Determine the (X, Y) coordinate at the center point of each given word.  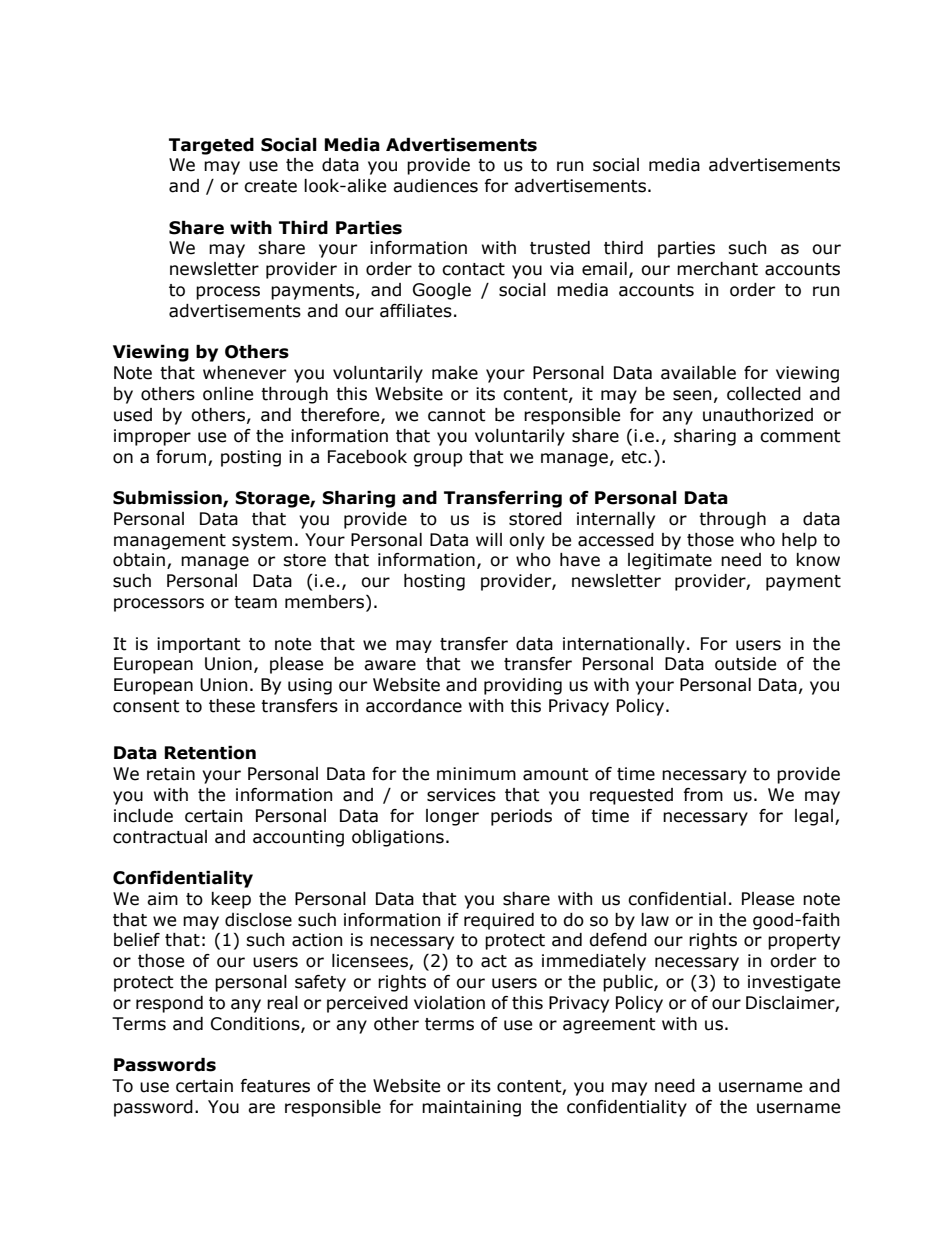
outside (745, 664)
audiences (435, 186)
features (275, 1086)
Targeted (211, 146)
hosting (434, 582)
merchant (717, 269)
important (199, 645)
